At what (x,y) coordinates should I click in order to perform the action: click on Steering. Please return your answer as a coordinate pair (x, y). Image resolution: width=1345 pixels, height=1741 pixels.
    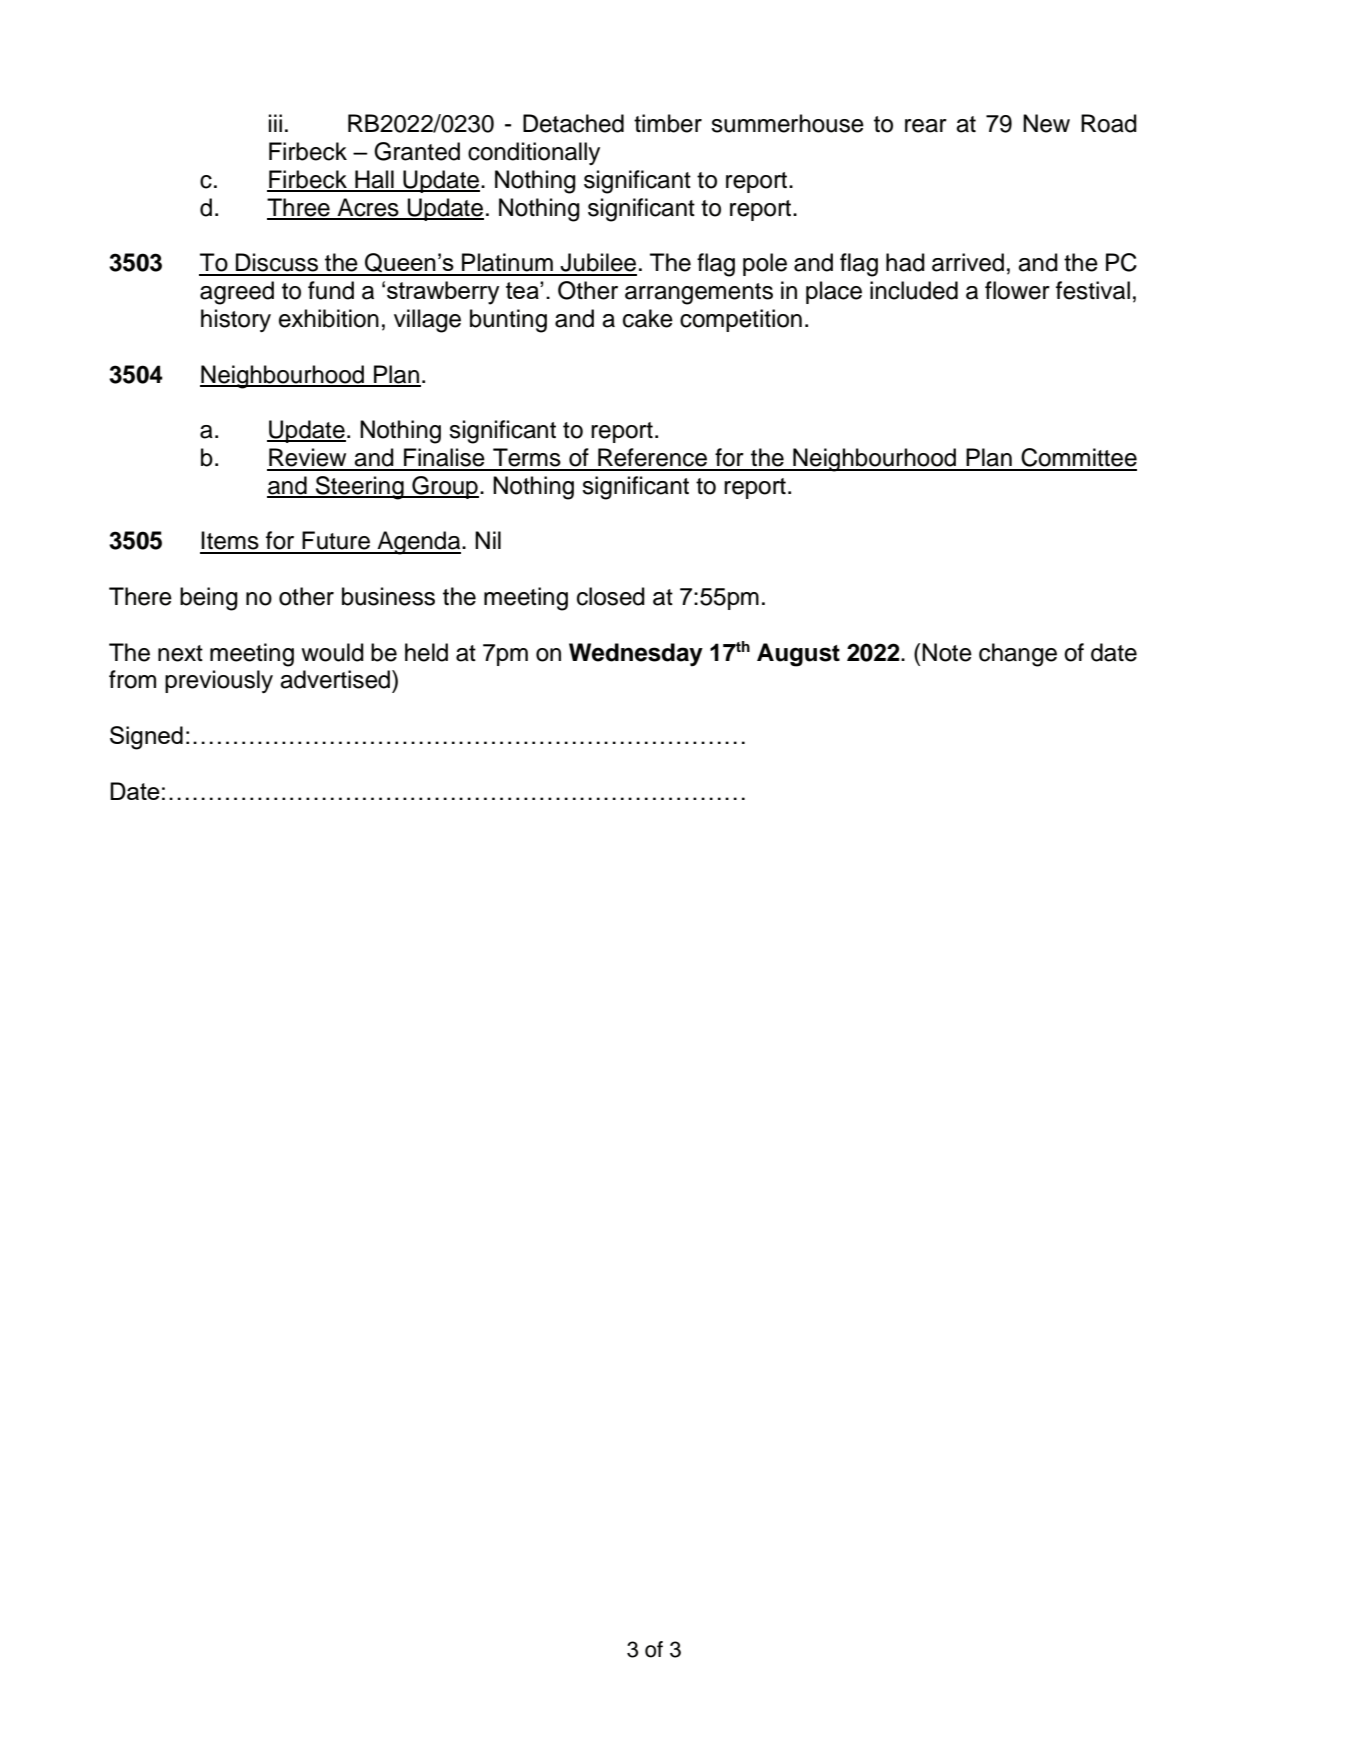
    Looking at the image, I should click on (359, 488).
